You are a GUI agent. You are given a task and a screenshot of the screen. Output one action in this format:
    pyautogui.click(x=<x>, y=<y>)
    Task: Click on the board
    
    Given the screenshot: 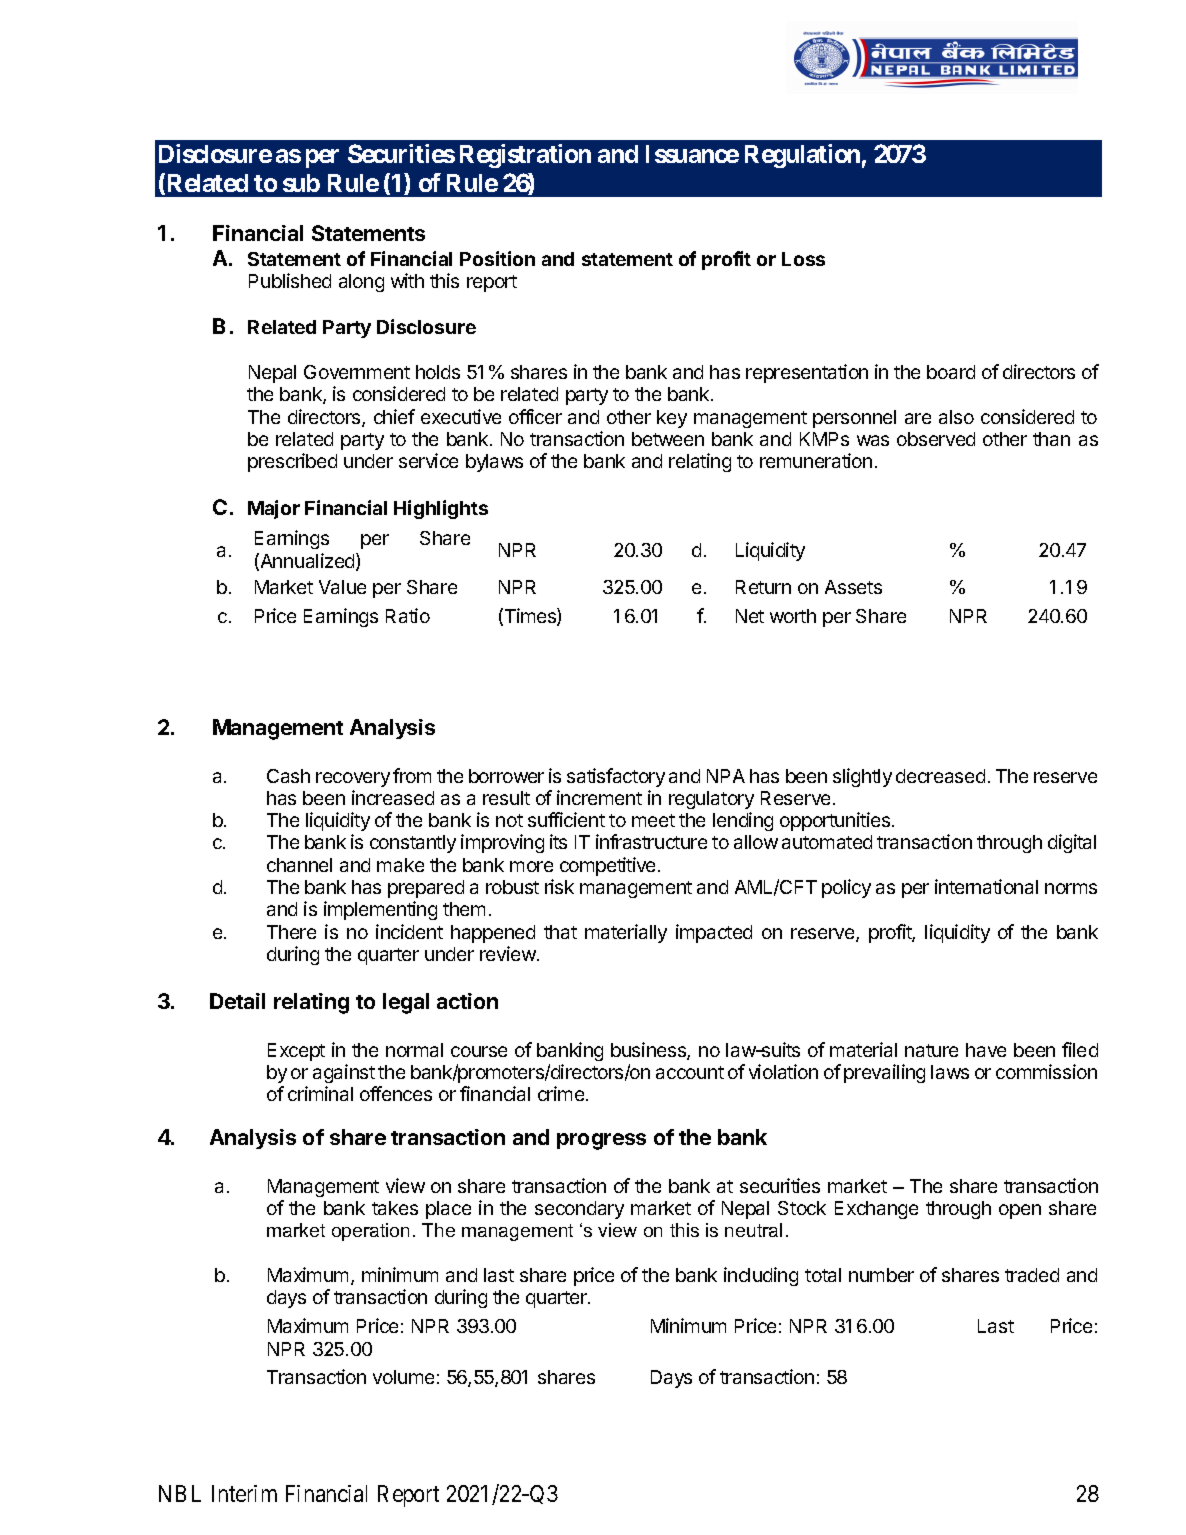 What is the action you would take?
    pyautogui.click(x=951, y=372)
